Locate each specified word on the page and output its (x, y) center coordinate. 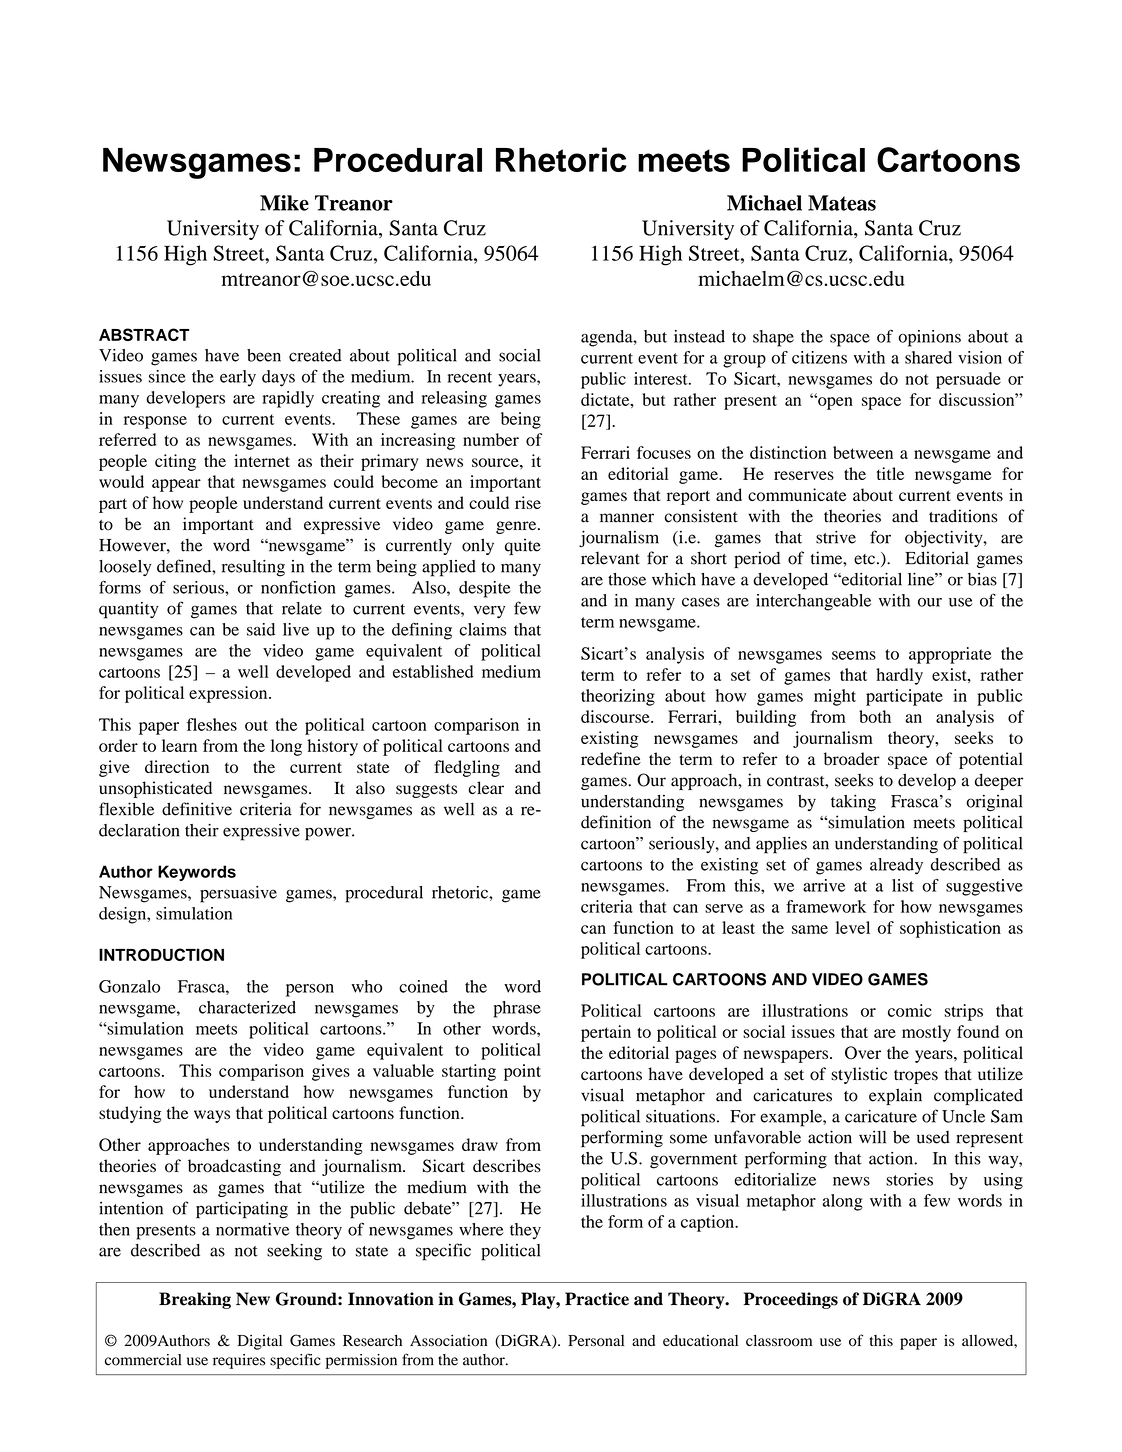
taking (853, 803)
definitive (197, 809)
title (890, 473)
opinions (929, 338)
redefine (611, 758)
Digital (260, 1342)
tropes (916, 1077)
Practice (597, 1299)
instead (699, 336)
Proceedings (791, 1300)
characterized (247, 1007)
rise (528, 502)
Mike (284, 203)
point (522, 1072)
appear (176, 485)
